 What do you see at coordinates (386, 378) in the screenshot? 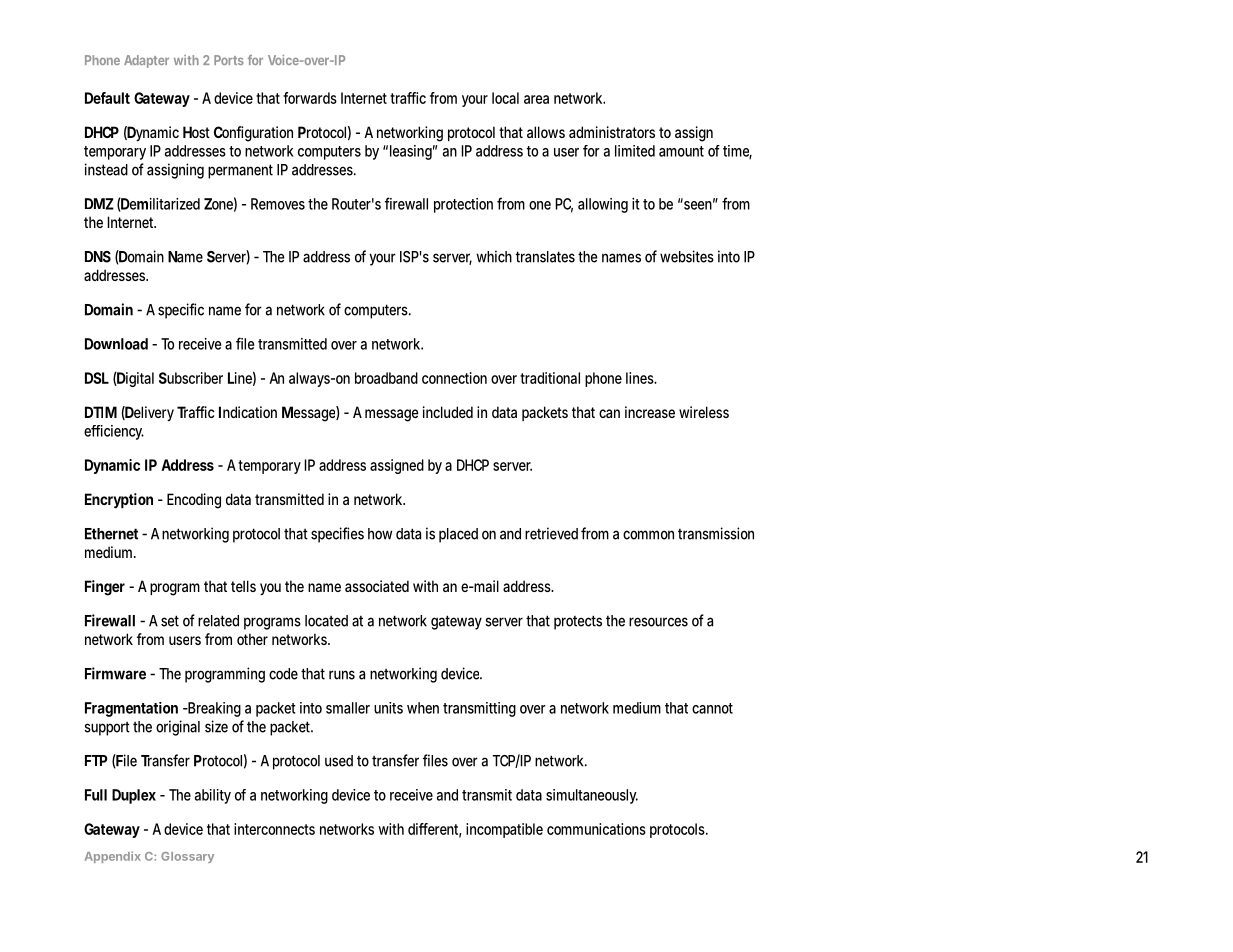
I see `broadband` at bounding box center [386, 378].
